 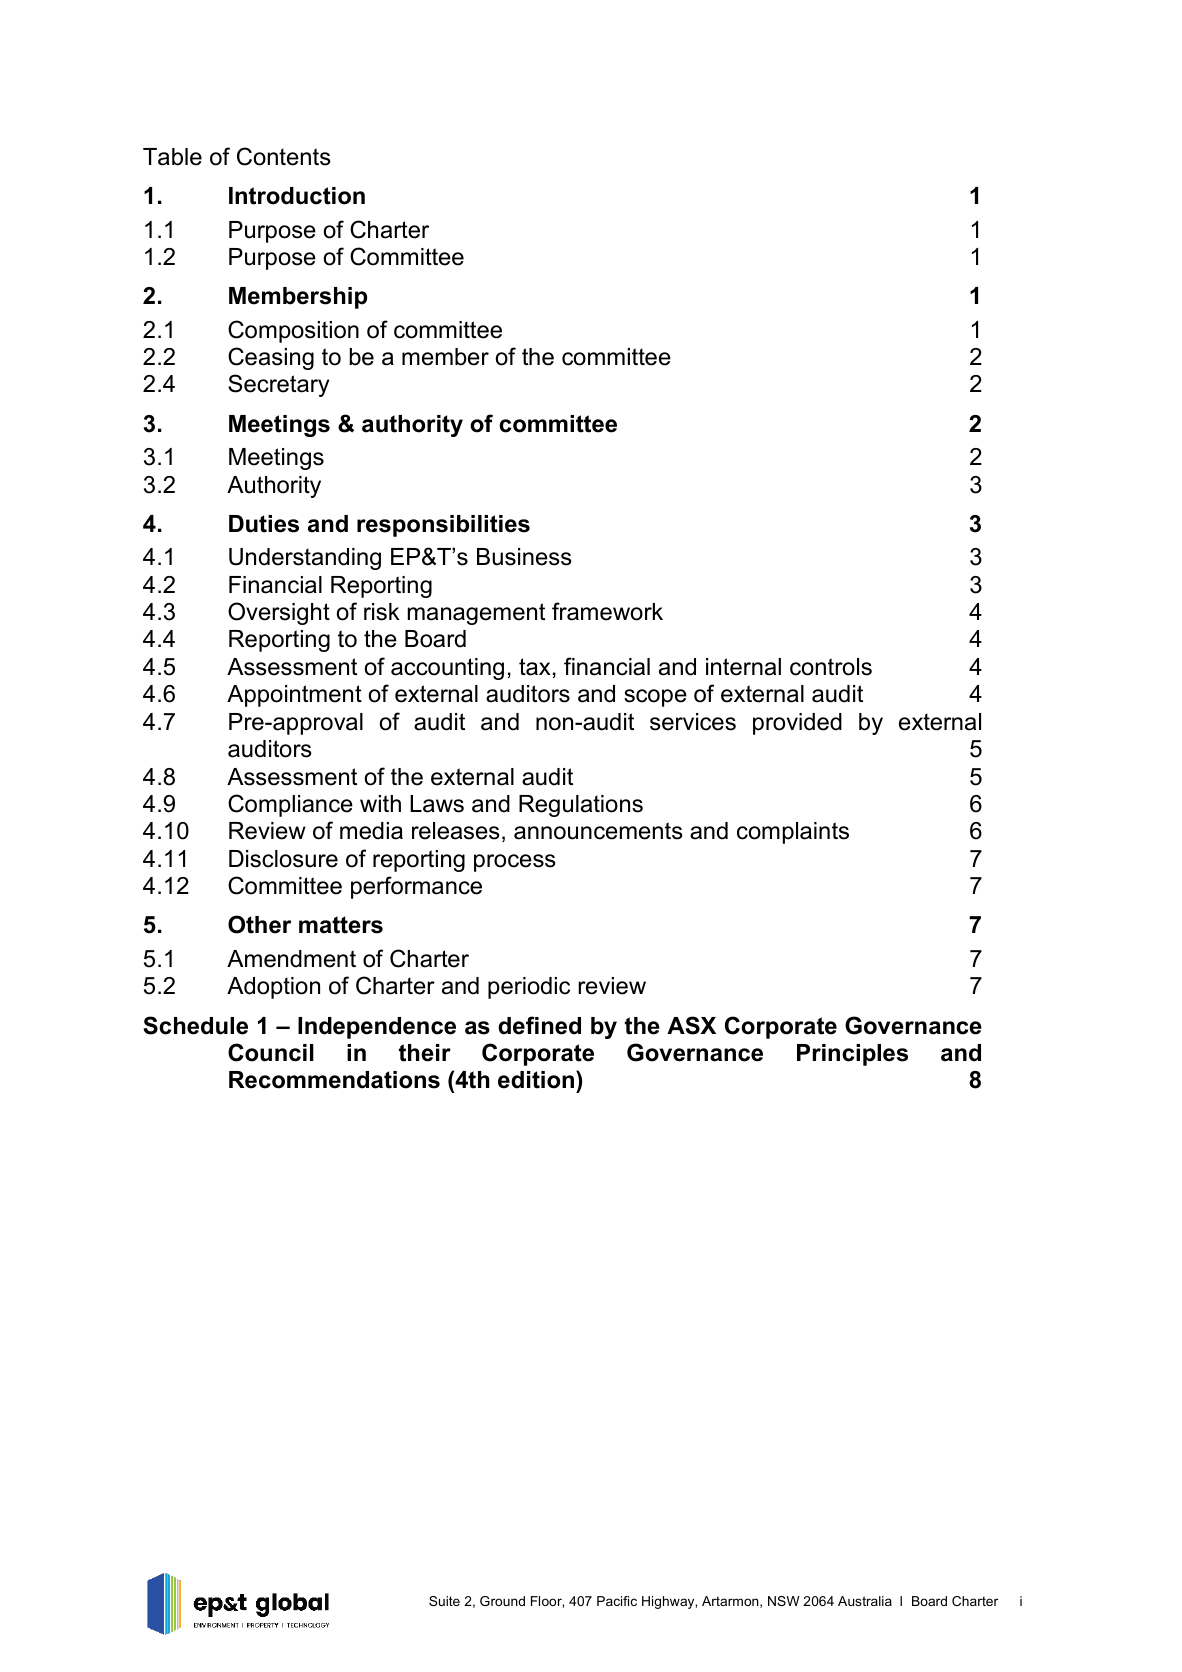 What do you see at coordinates (443, 526) in the page?
I see `responsibilities` at bounding box center [443, 526].
